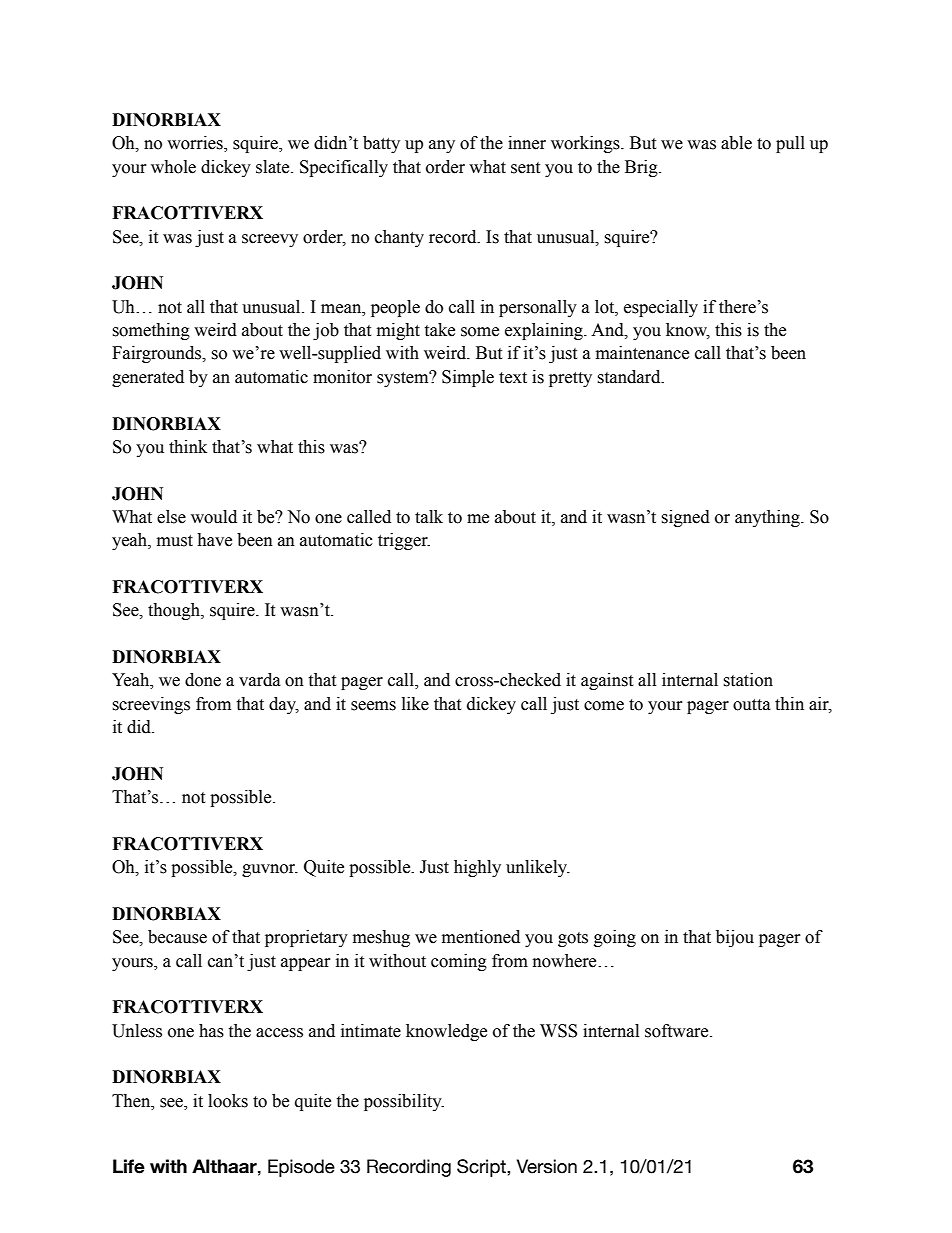  I want to click on because, so click(177, 937).
